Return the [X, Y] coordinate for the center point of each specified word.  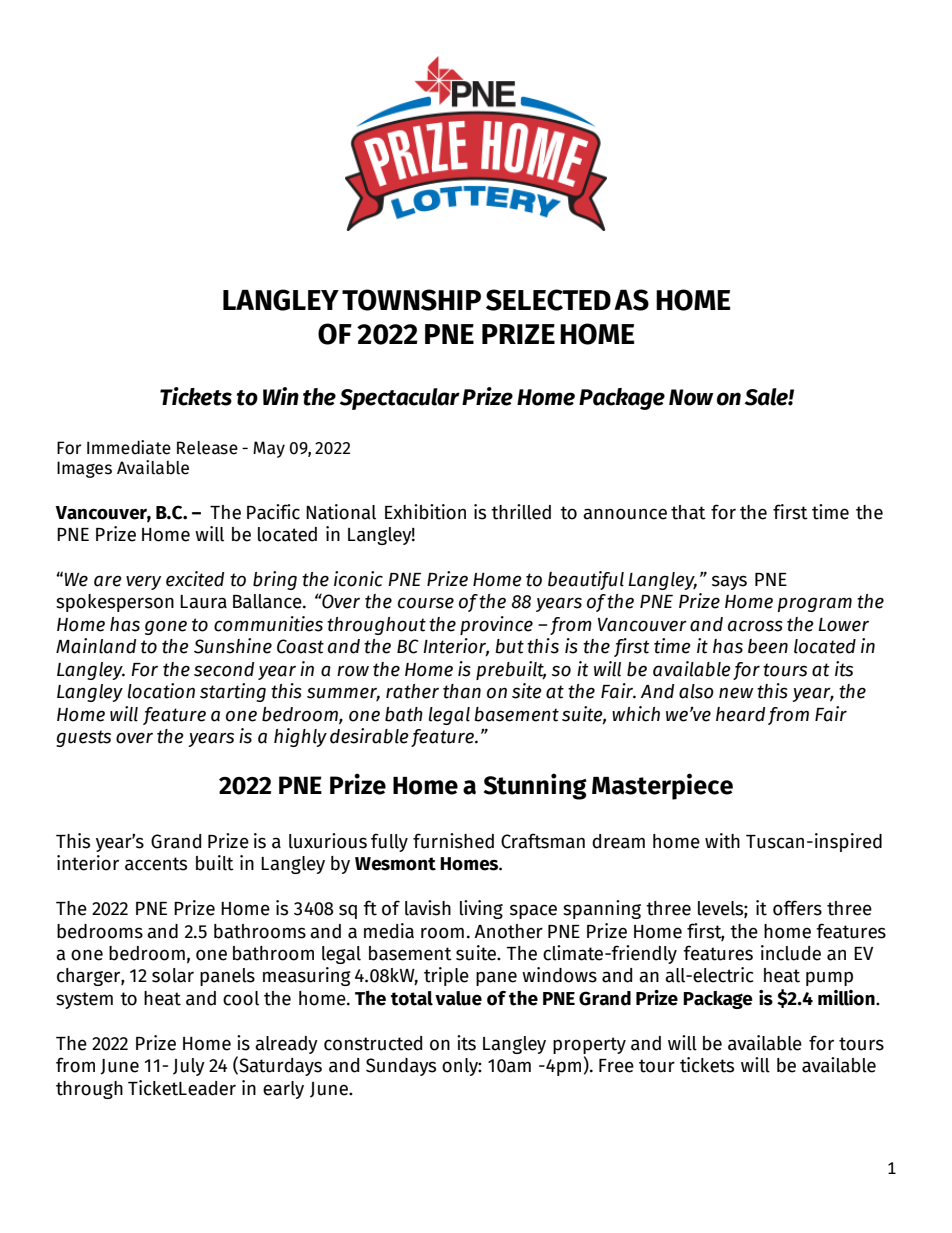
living [481, 909]
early [283, 1090]
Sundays [401, 1067]
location [161, 691]
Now [691, 397]
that [688, 512]
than [462, 691]
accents [156, 864]
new [736, 693]
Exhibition [425, 512]
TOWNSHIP [411, 300]
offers [797, 908]
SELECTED [548, 300]
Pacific [273, 512]
